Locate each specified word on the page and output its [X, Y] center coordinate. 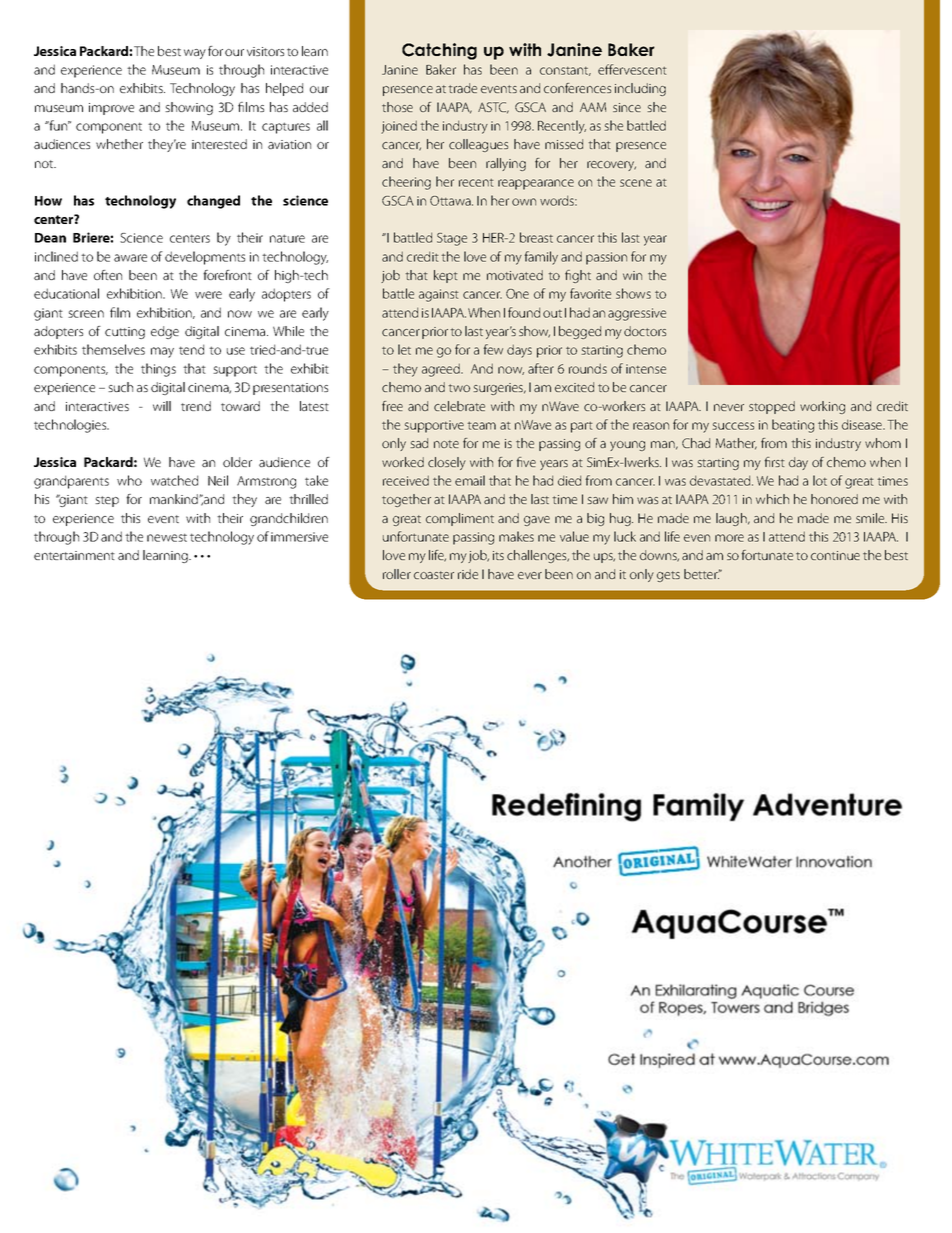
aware [130, 258]
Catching [439, 51]
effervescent [632, 69]
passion [606, 258]
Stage [452, 239]
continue [835, 555]
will [162, 406]
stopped [772, 407]
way [195, 54]
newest [167, 537]
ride [468, 574]
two [459, 388]
